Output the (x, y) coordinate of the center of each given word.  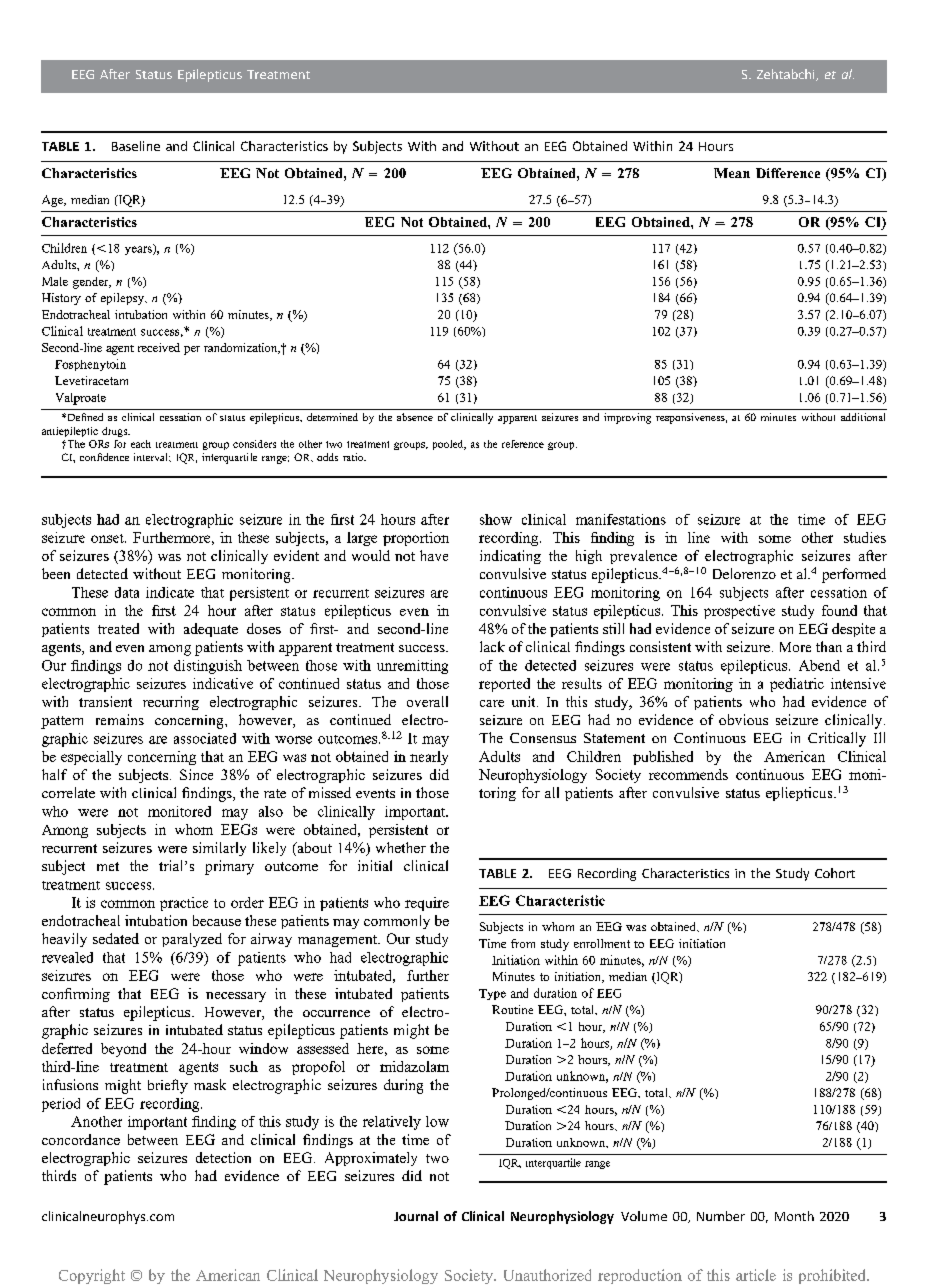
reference (523, 444)
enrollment (602, 943)
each (141, 444)
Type (492, 994)
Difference (788, 173)
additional (863, 417)
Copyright (92, 1276)
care (492, 703)
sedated (116, 938)
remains (120, 719)
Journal (416, 1216)
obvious (743, 719)
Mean (732, 173)
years (139, 249)
